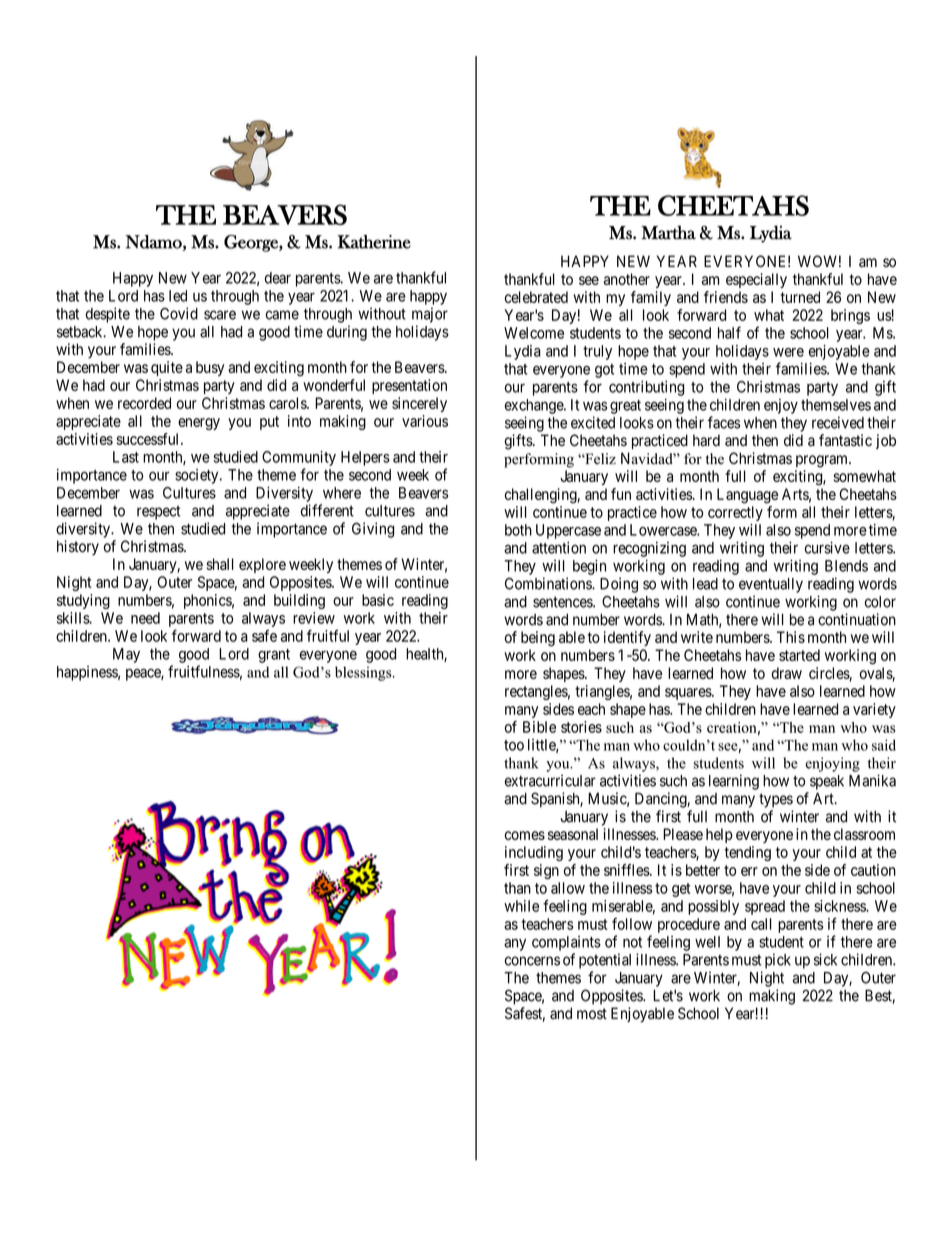 This image has width=952, height=1233. I want to click on especially, so click(756, 280).
